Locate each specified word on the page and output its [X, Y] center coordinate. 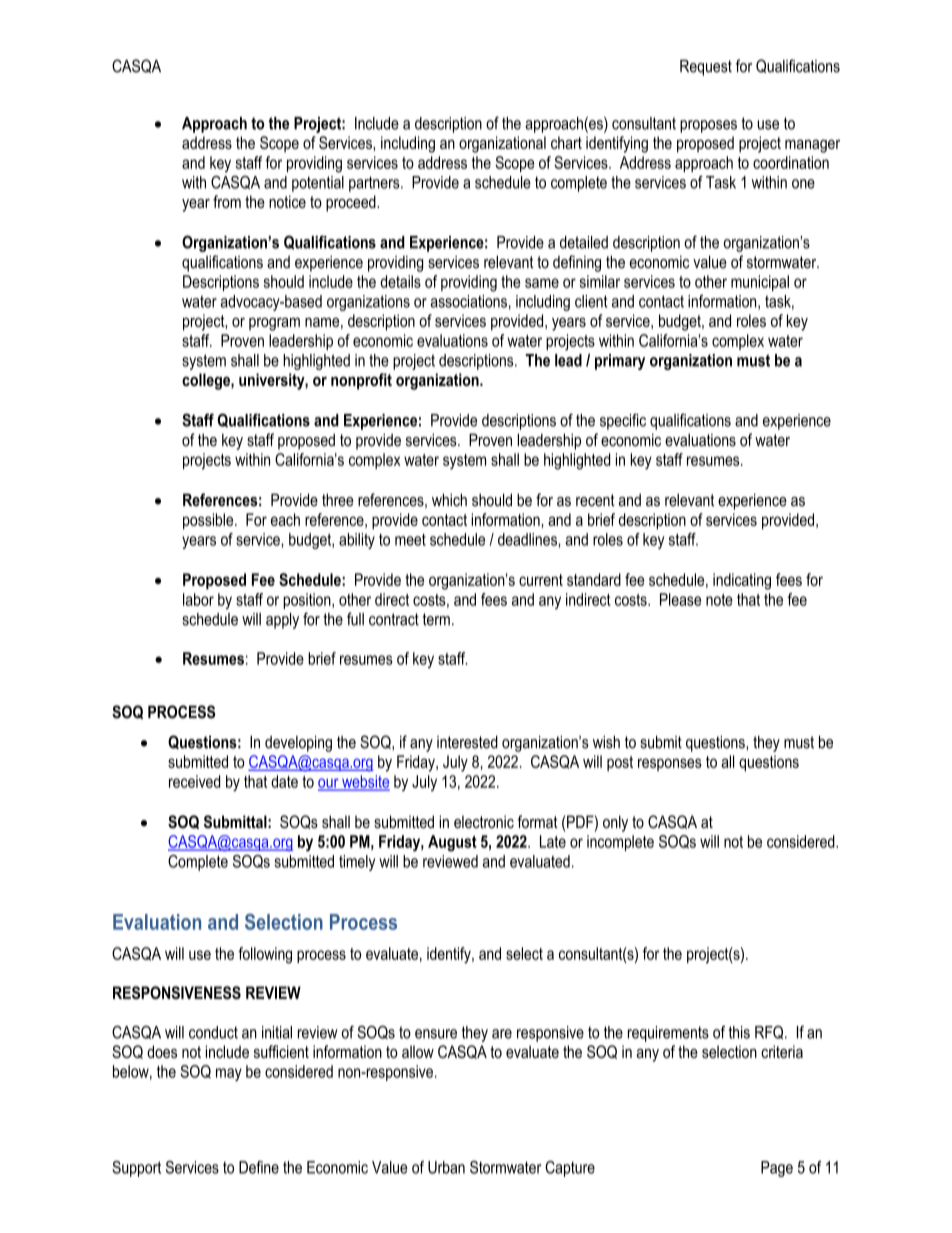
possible [209, 521]
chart [566, 142]
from [227, 201]
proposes [708, 126]
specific [623, 421]
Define [259, 1167]
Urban [446, 1167]
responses [670, 764]
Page [777, 1169]
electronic [484, 821]
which [449, 500]
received [194, 781]
